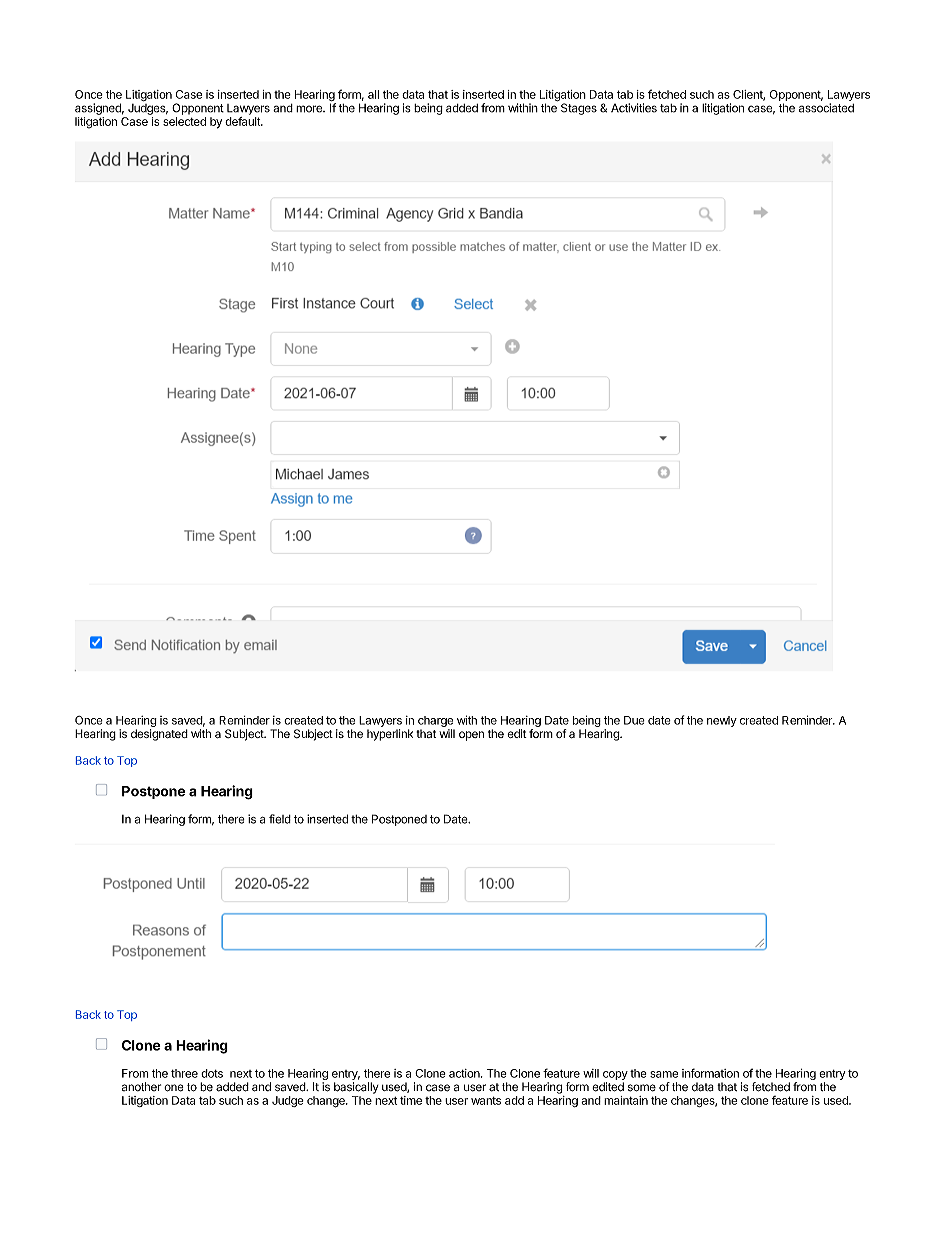 This document has width=952, height=1233. What do you see at coordinates (486, 1101) in the document?
I see `wants` at bounding box center [486, 1101].
